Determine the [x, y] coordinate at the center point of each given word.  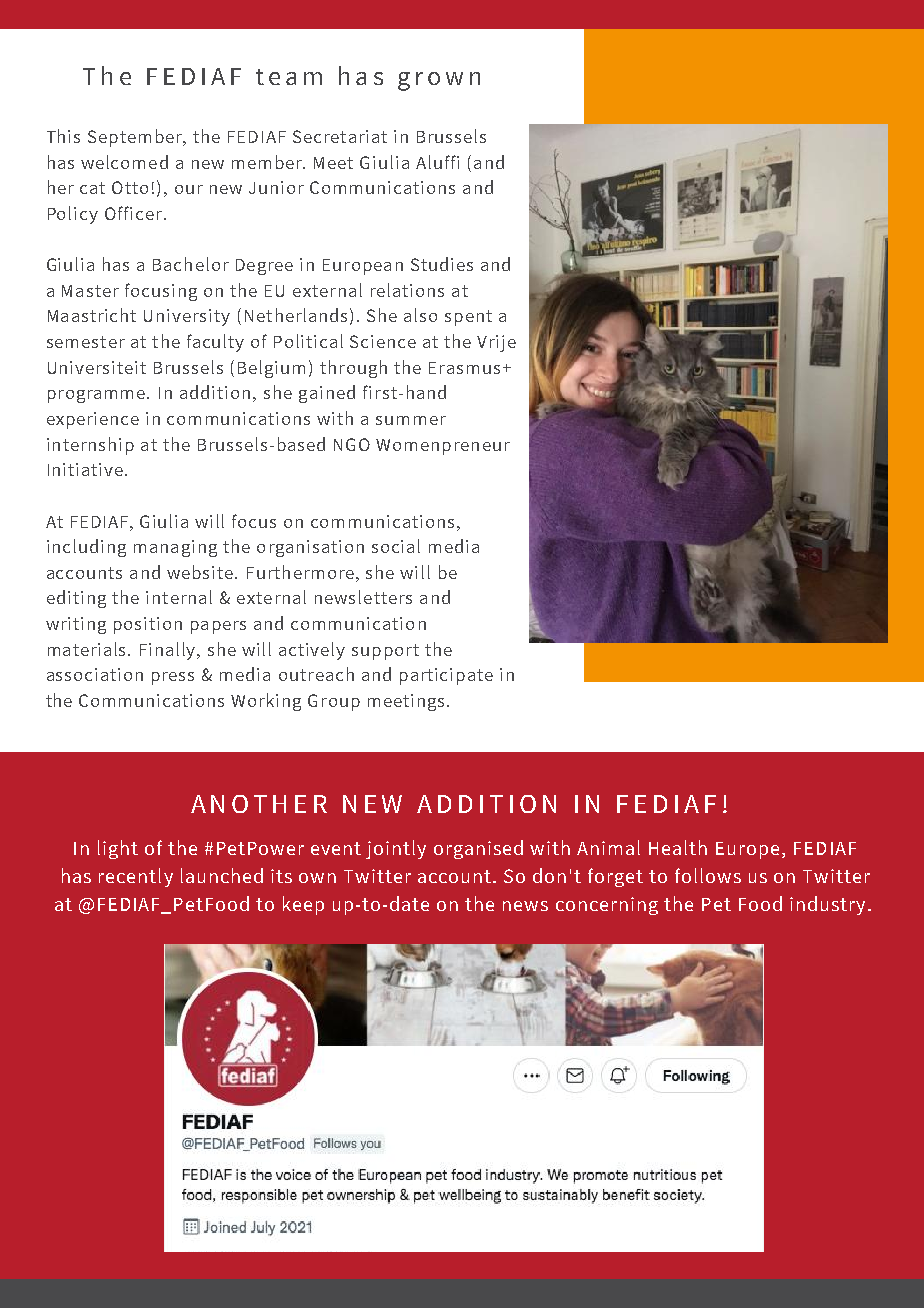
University [187, 317]
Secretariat [340, 136]
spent [468, 318]
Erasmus [464, 368]
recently [136, 877]
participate [446, 676]
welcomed [124, 162]
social [396, 546]
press [173, 678]
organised [478, 849]
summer [411, 420]
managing [175, 548]
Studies [442, 264]
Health [678, 847]
